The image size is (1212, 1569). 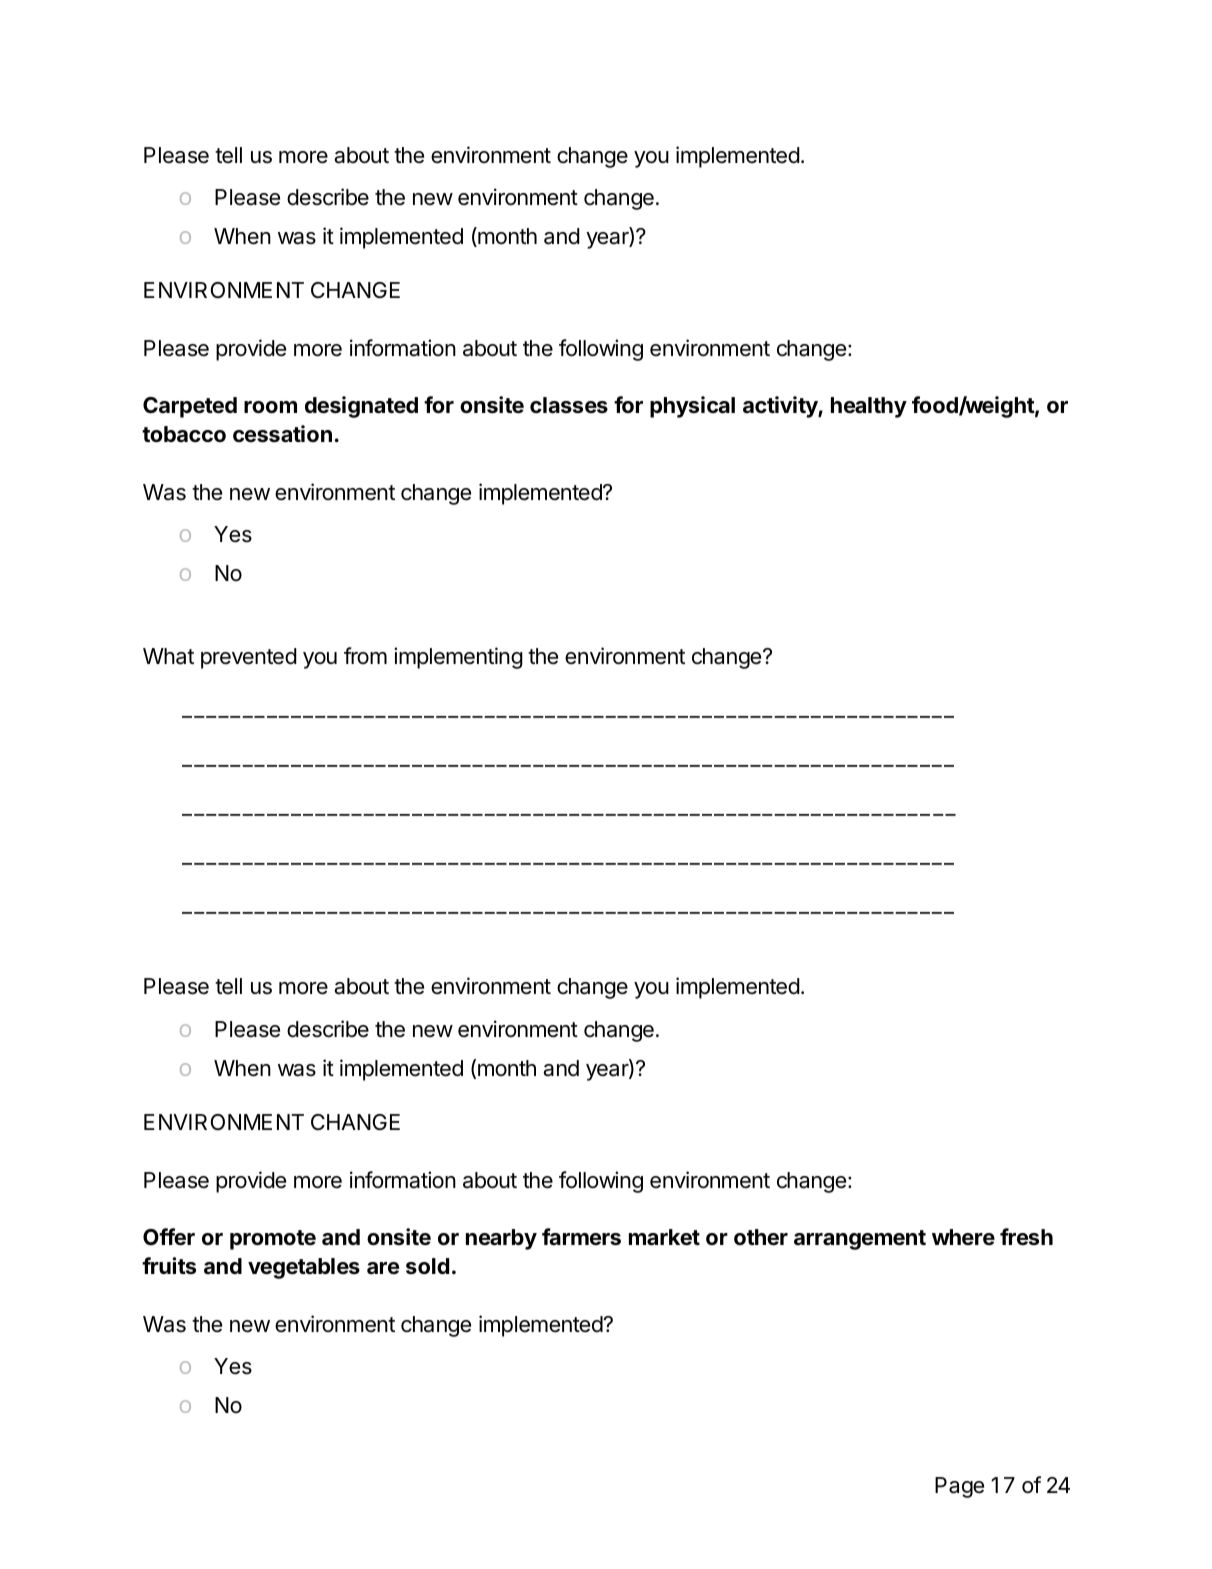 I want to click on prevented, so click(x=249, y=658).
